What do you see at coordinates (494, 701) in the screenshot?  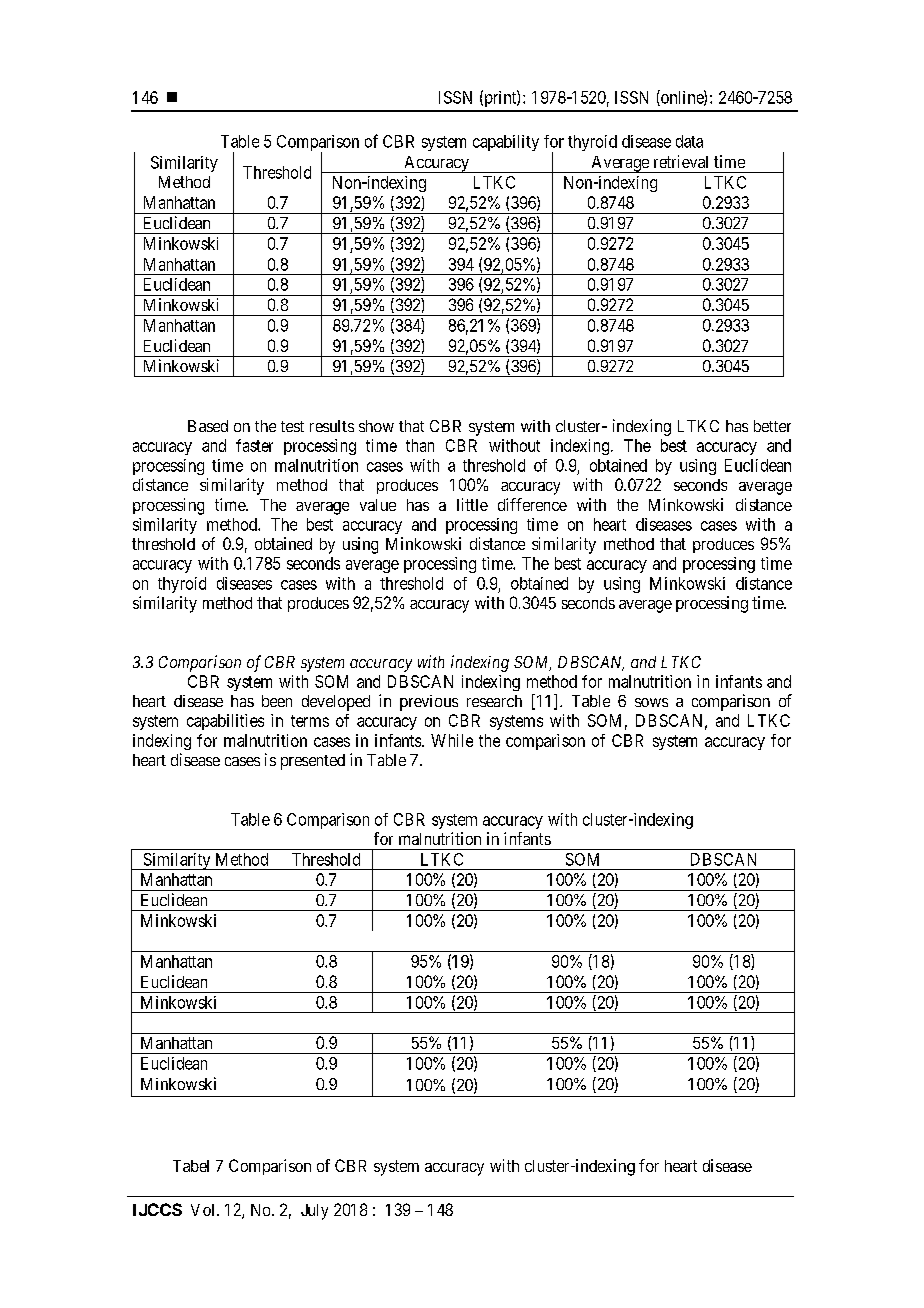 I see `research` at bounding box center [494, 701].
